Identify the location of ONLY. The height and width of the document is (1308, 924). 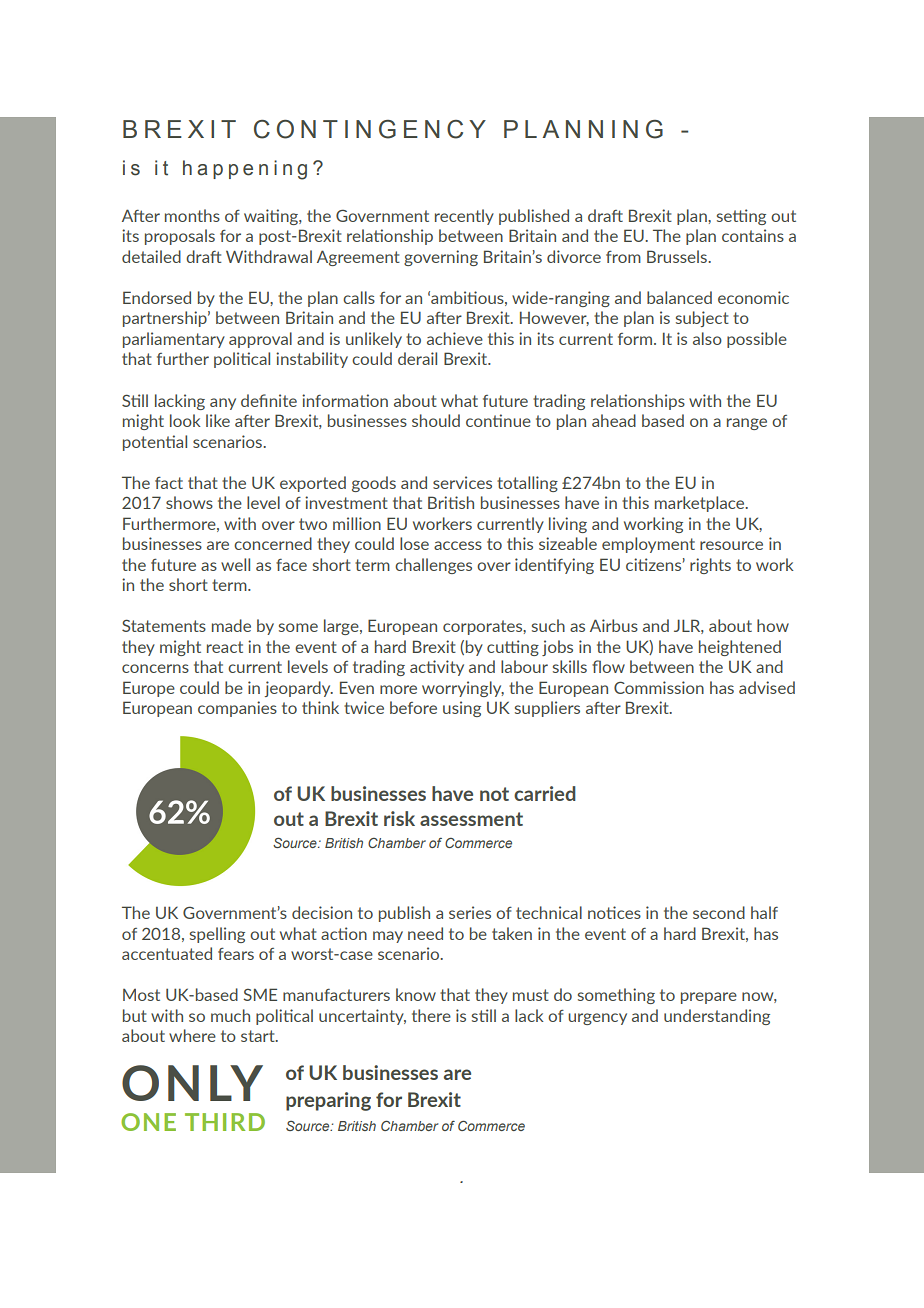
(192, 1083).
